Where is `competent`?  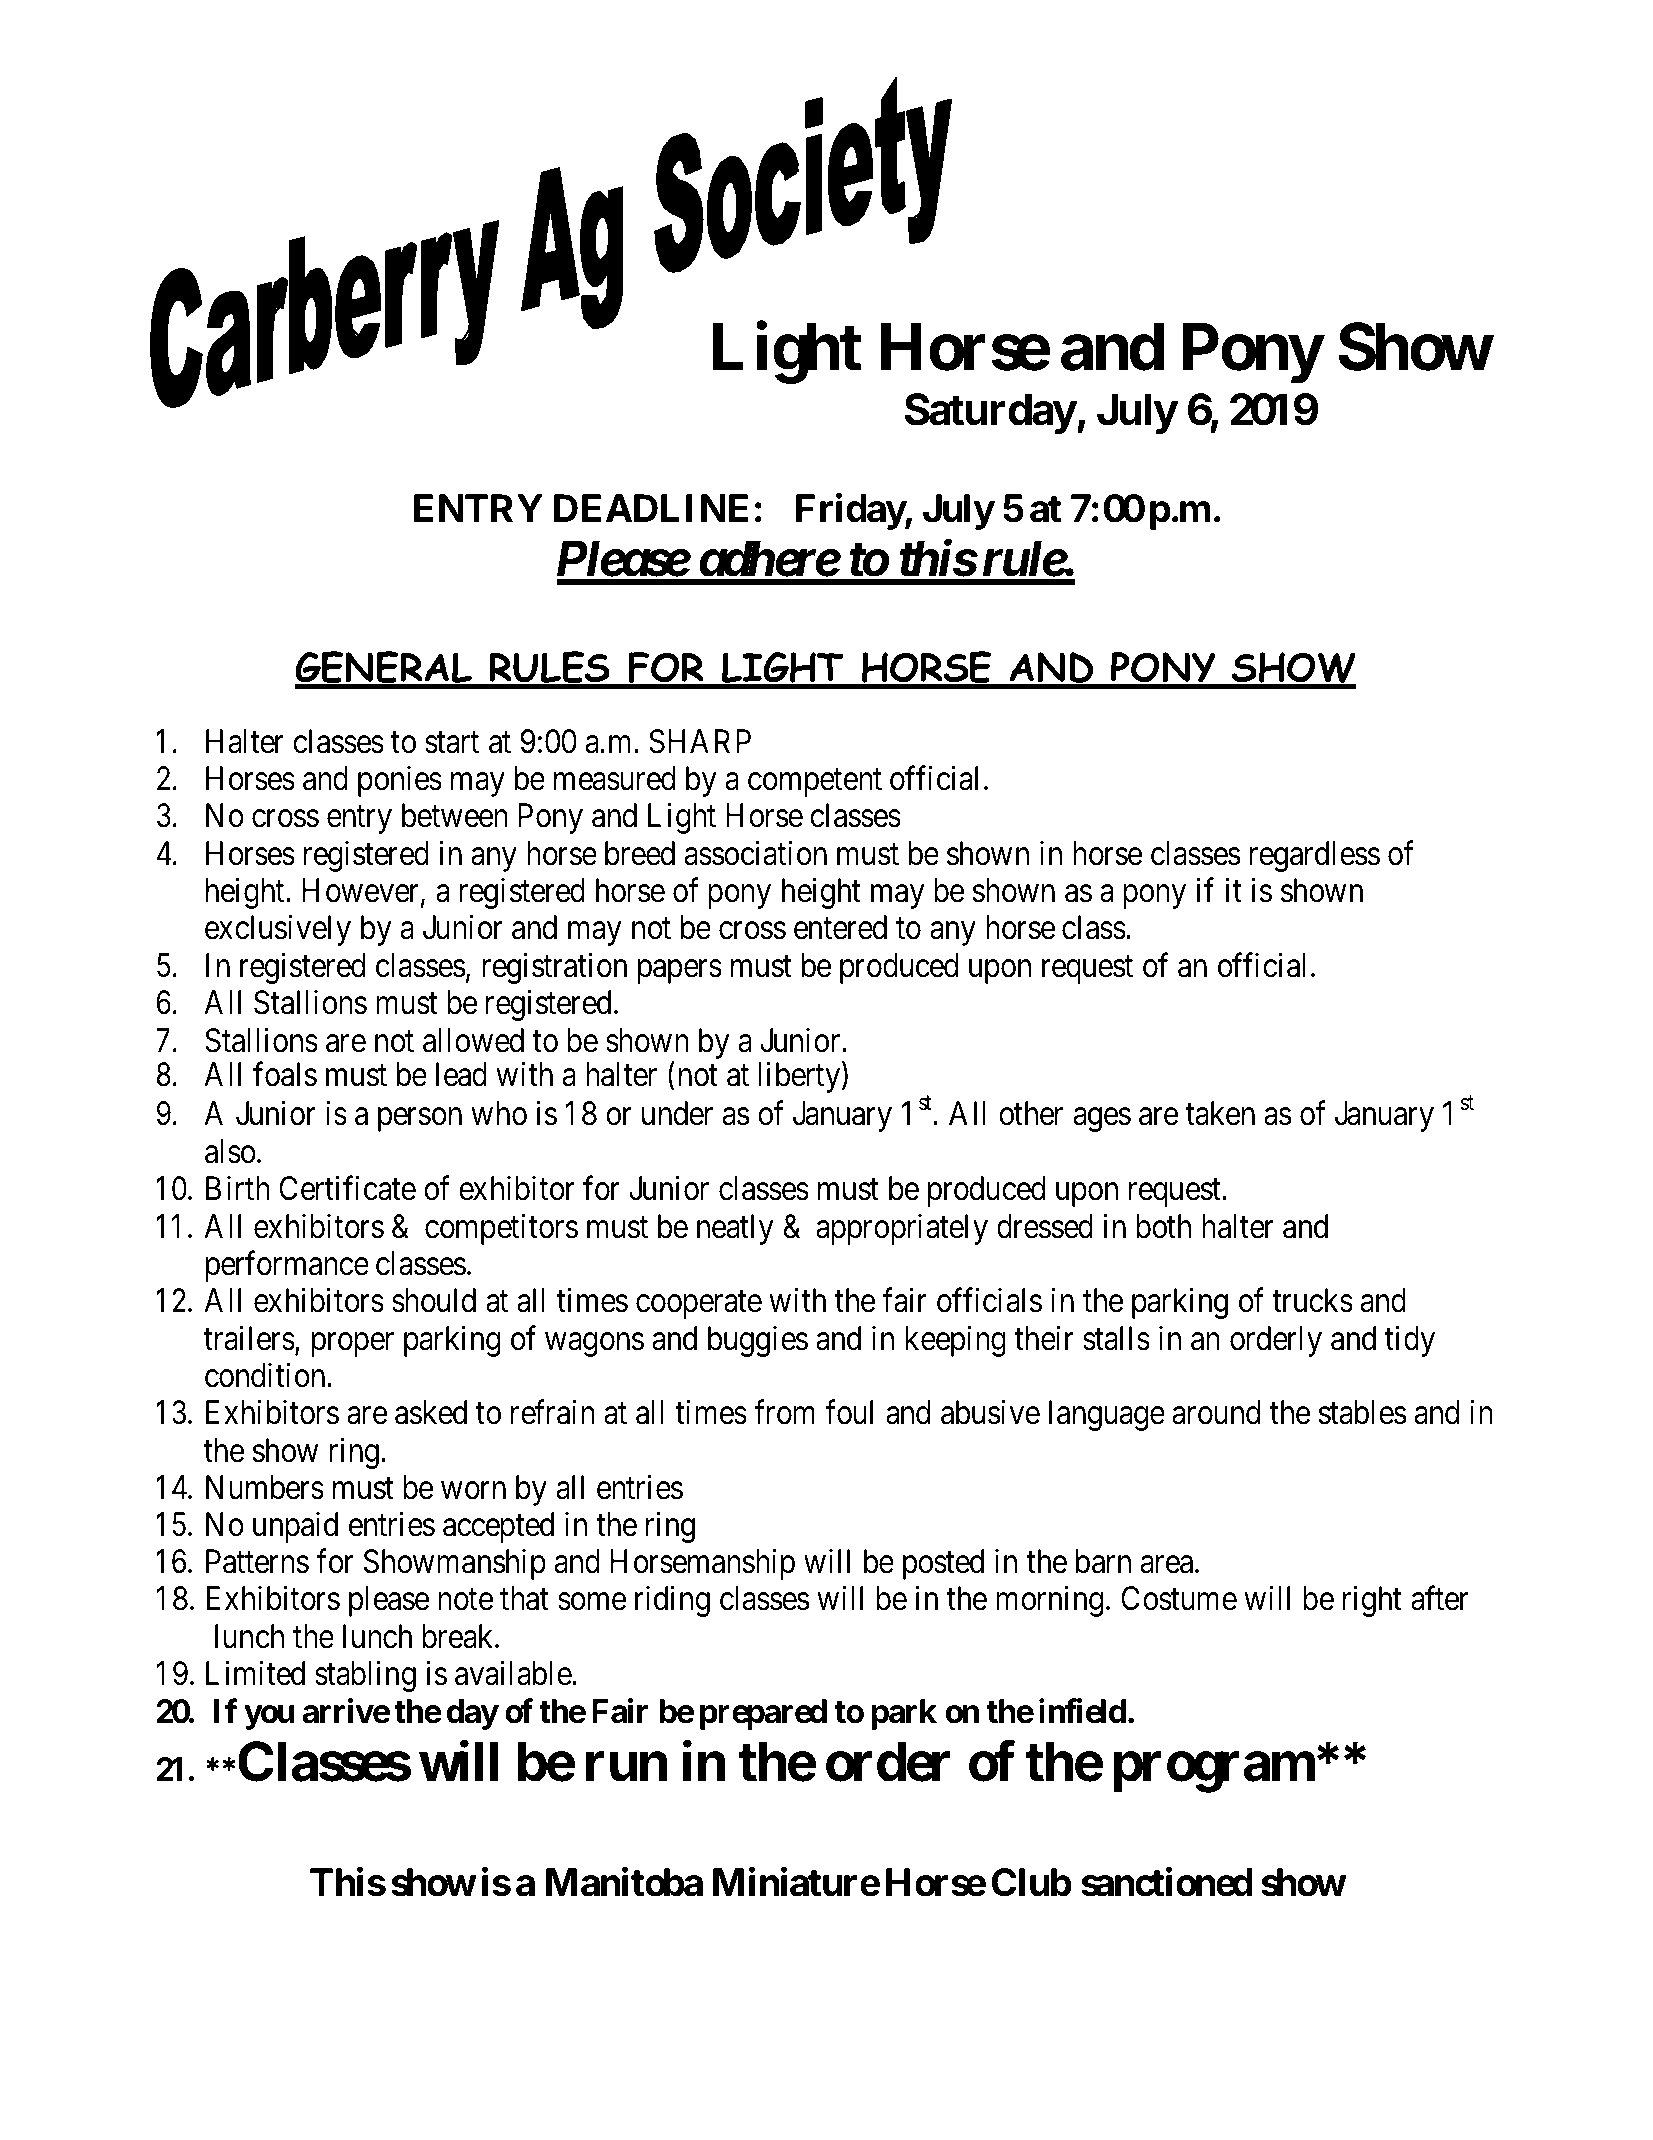
competent is located at coordinates (815, 783).
